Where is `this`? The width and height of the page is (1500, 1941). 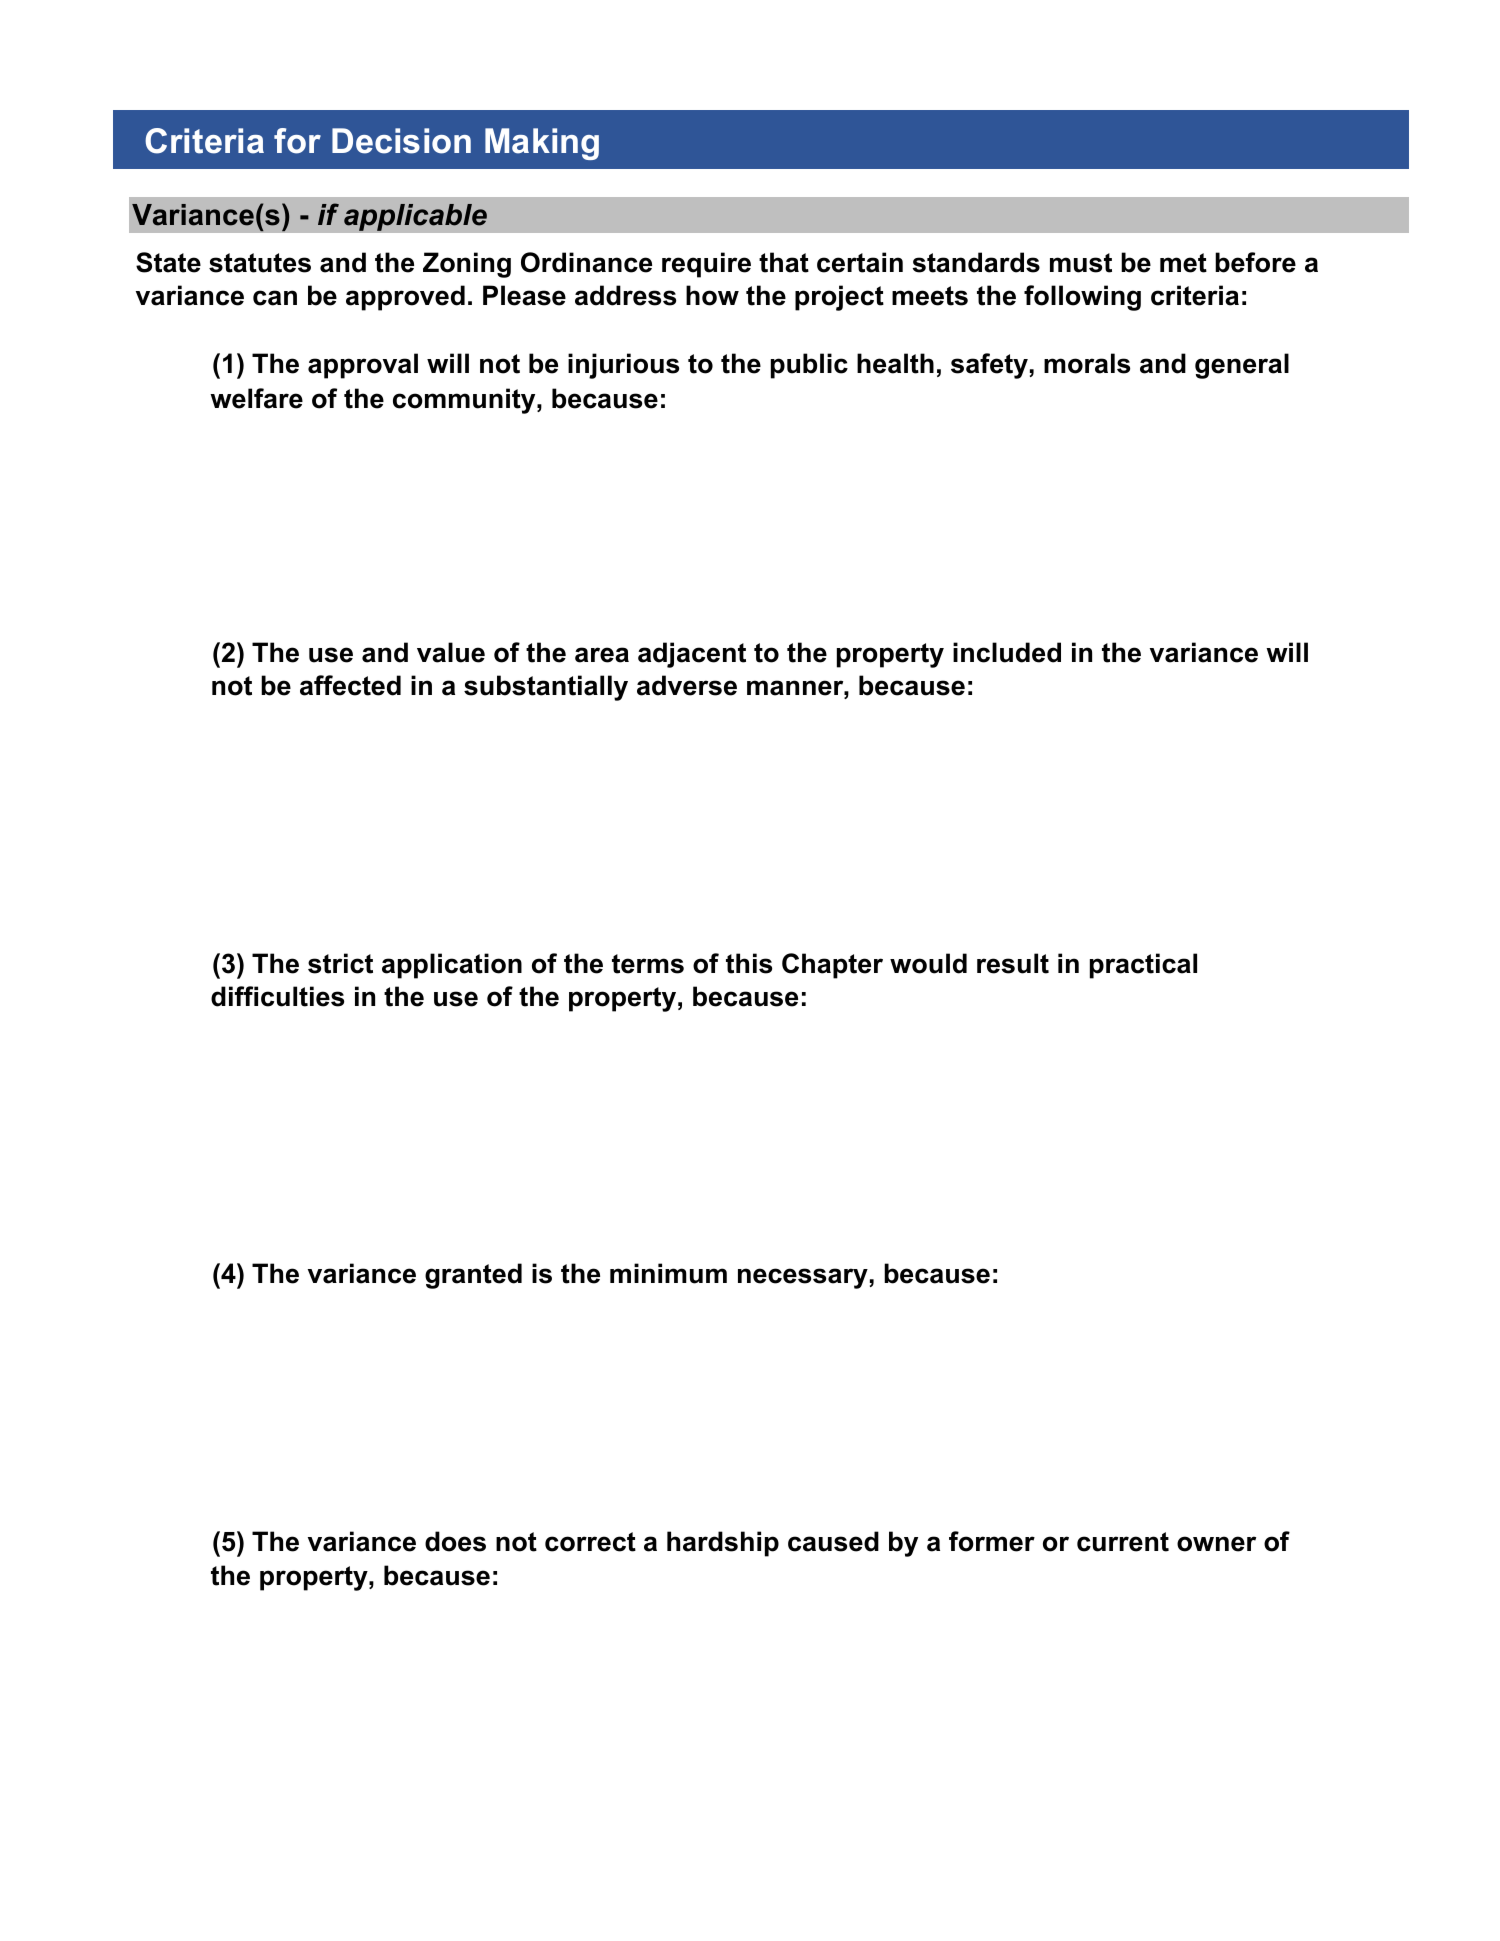
this is located at coordinates (749, 963).
